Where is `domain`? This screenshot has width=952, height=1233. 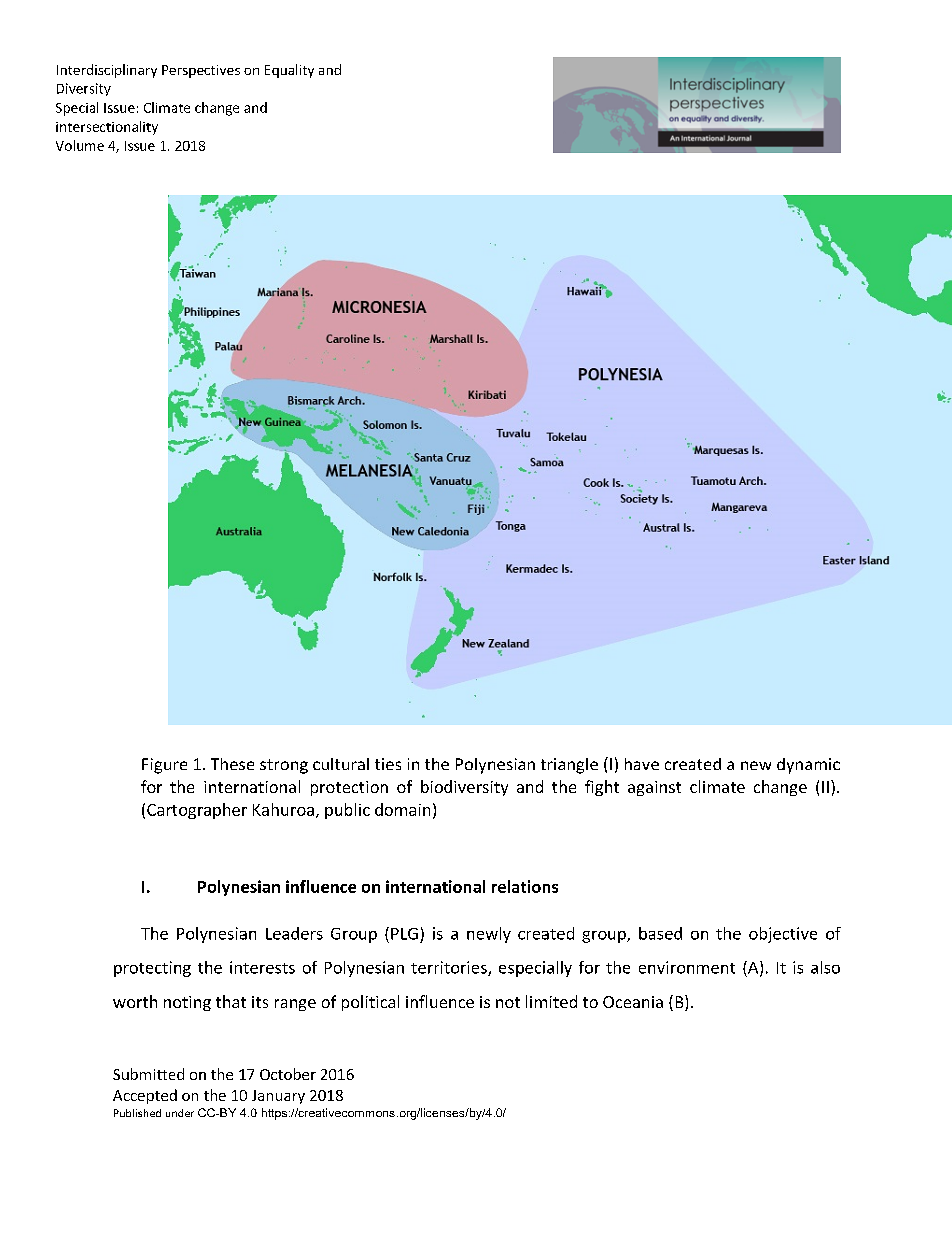
domain is located at coordinates (402, 809).
